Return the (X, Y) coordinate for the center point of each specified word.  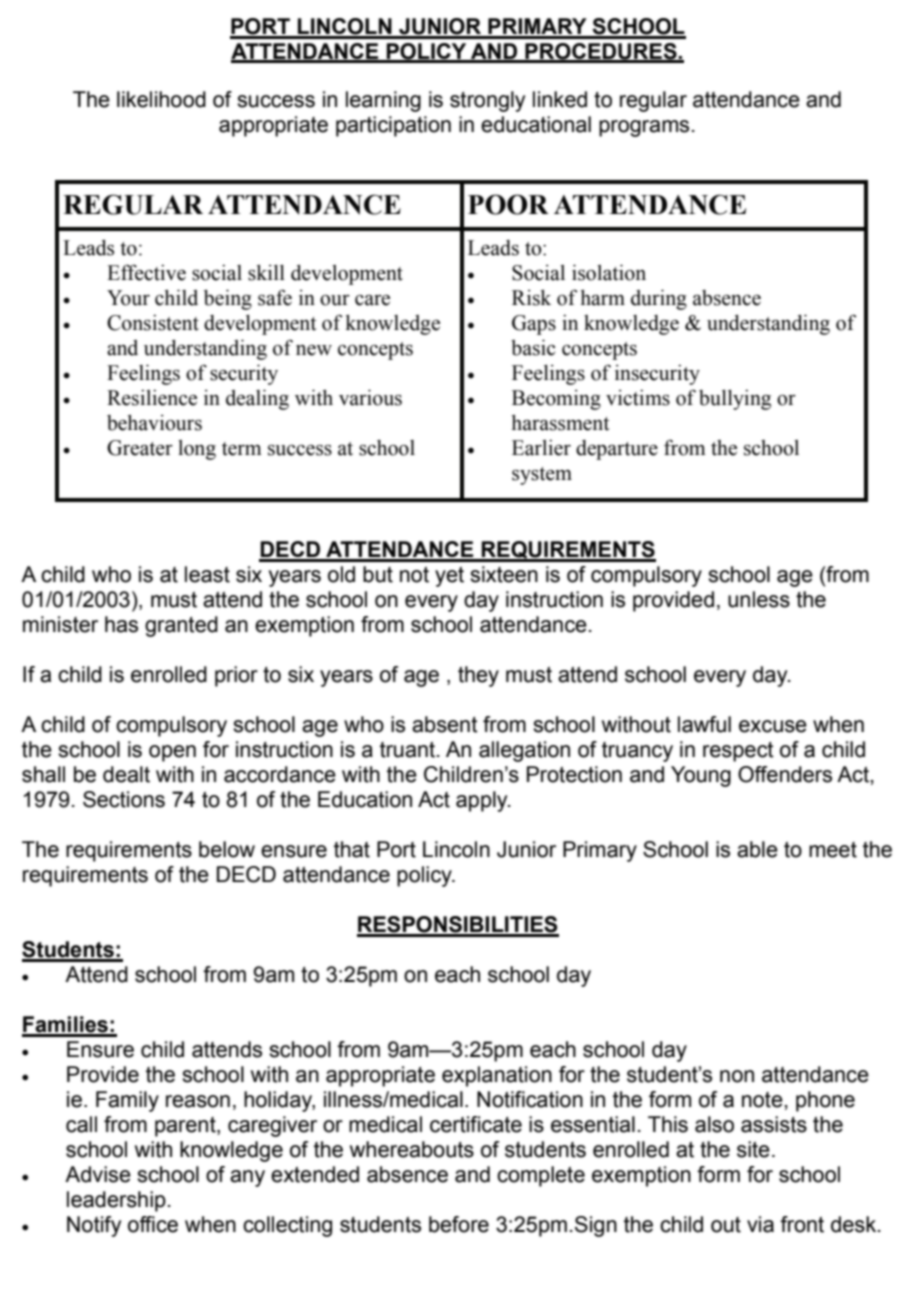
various (370, 397)
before (459, 1224)
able (757, 849)
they (478, 676)
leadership (116, 1201)
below (227, 849)
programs (644, 128)
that (352, 849)
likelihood (161, 99)
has (121, 624)
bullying (735, 399)
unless (759, 599)
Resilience (152, 398)
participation (393, 126)
